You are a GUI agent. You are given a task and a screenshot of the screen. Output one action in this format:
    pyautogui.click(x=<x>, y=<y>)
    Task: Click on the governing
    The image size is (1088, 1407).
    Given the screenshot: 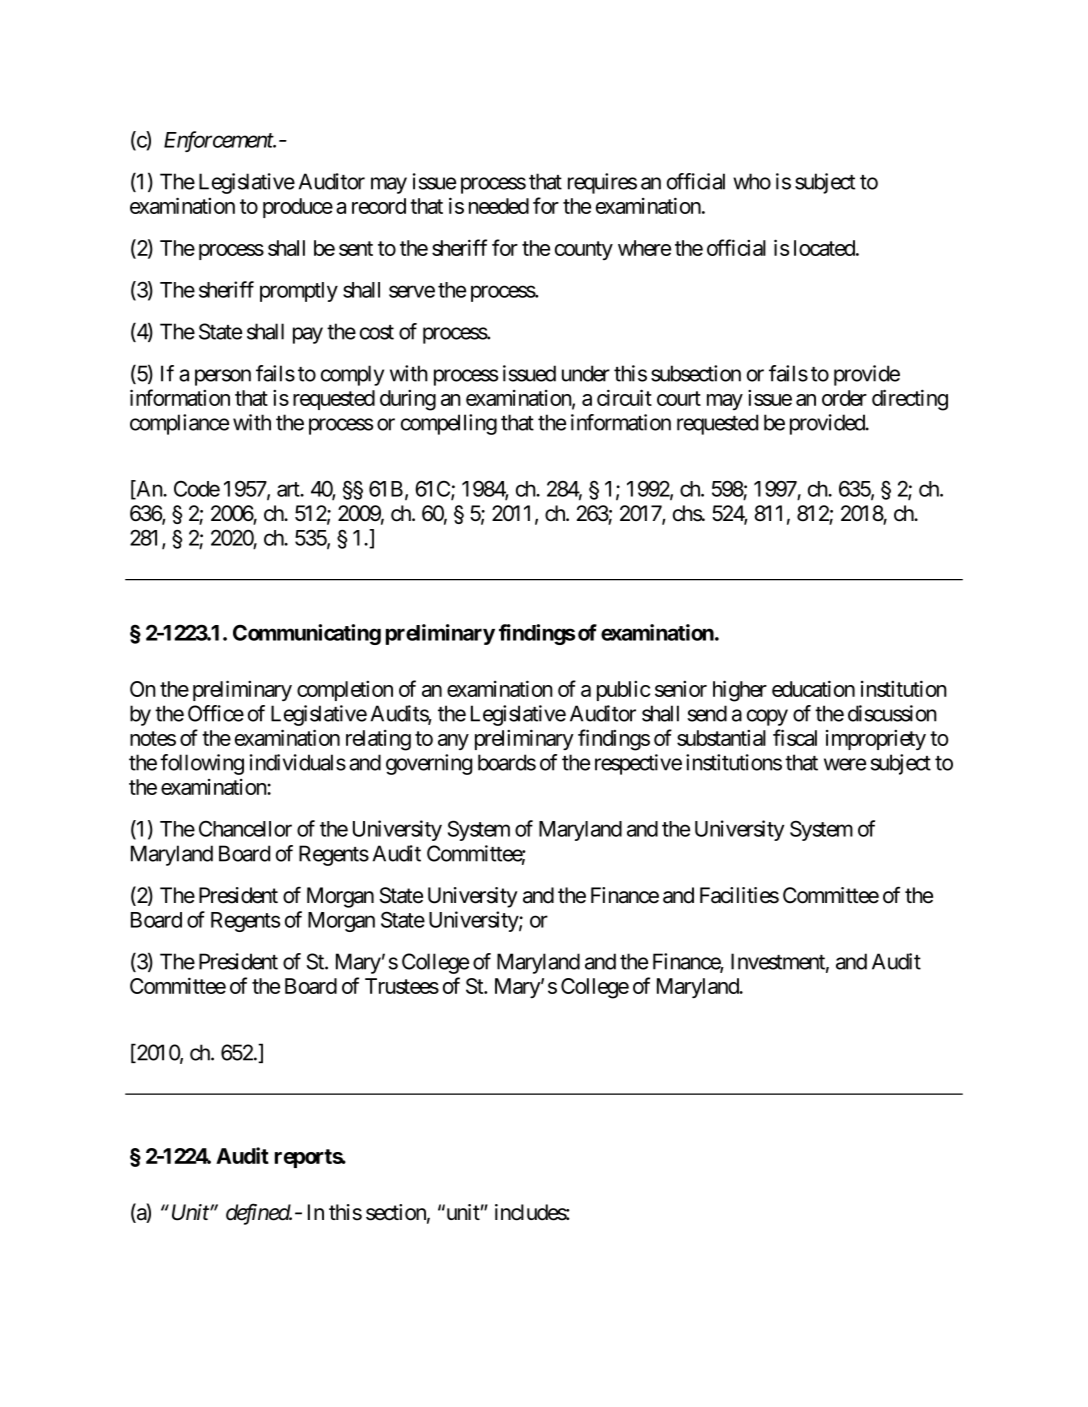 What is the action you would take?
    pyautogui.click(x=429, y=764)
